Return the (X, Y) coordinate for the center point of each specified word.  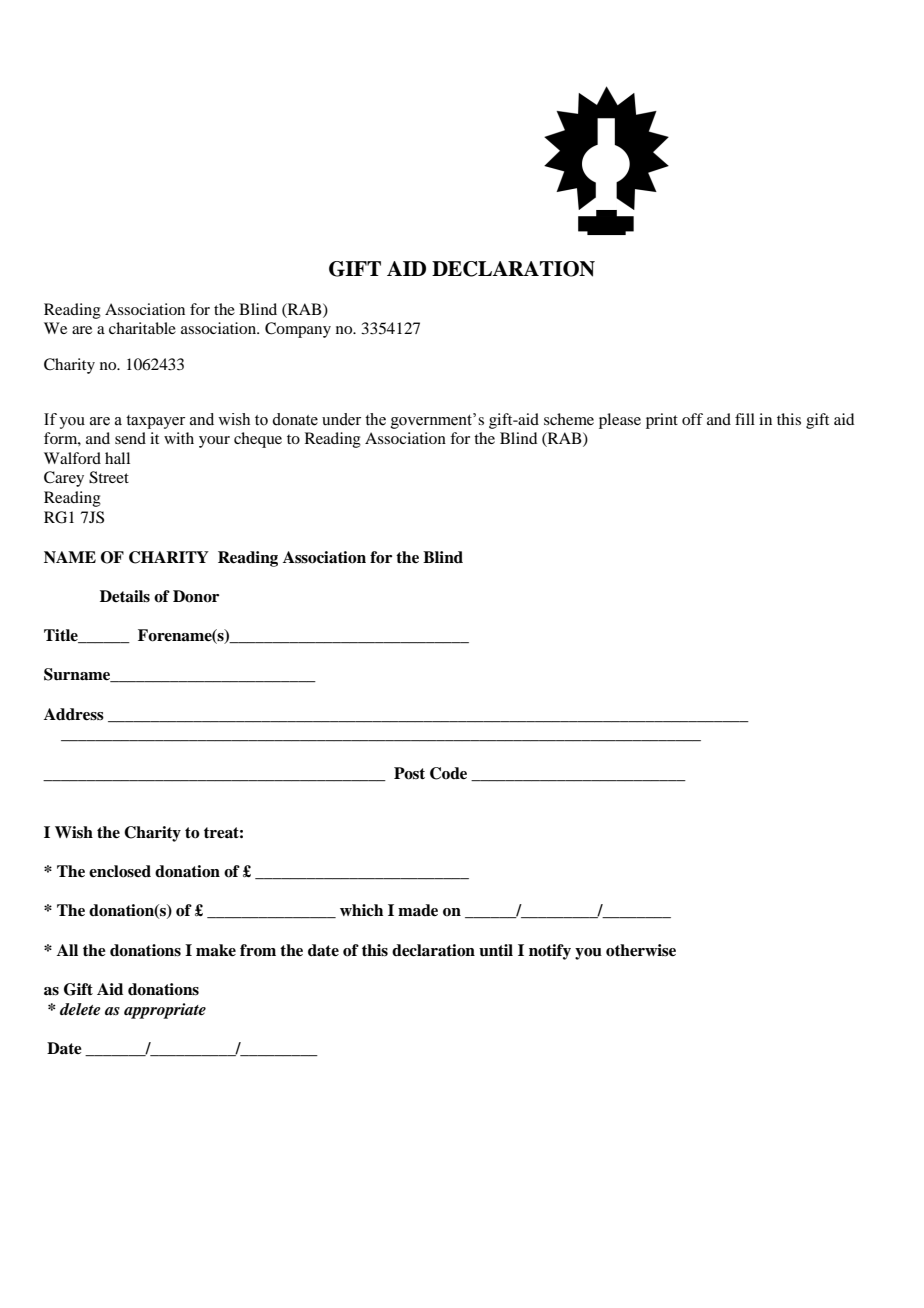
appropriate (165, 1011)
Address (74, 714)
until (496, 950)
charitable (142, 328)
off (692, 419)
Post (409, 773)
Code (448, 773)
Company (298, 330)
